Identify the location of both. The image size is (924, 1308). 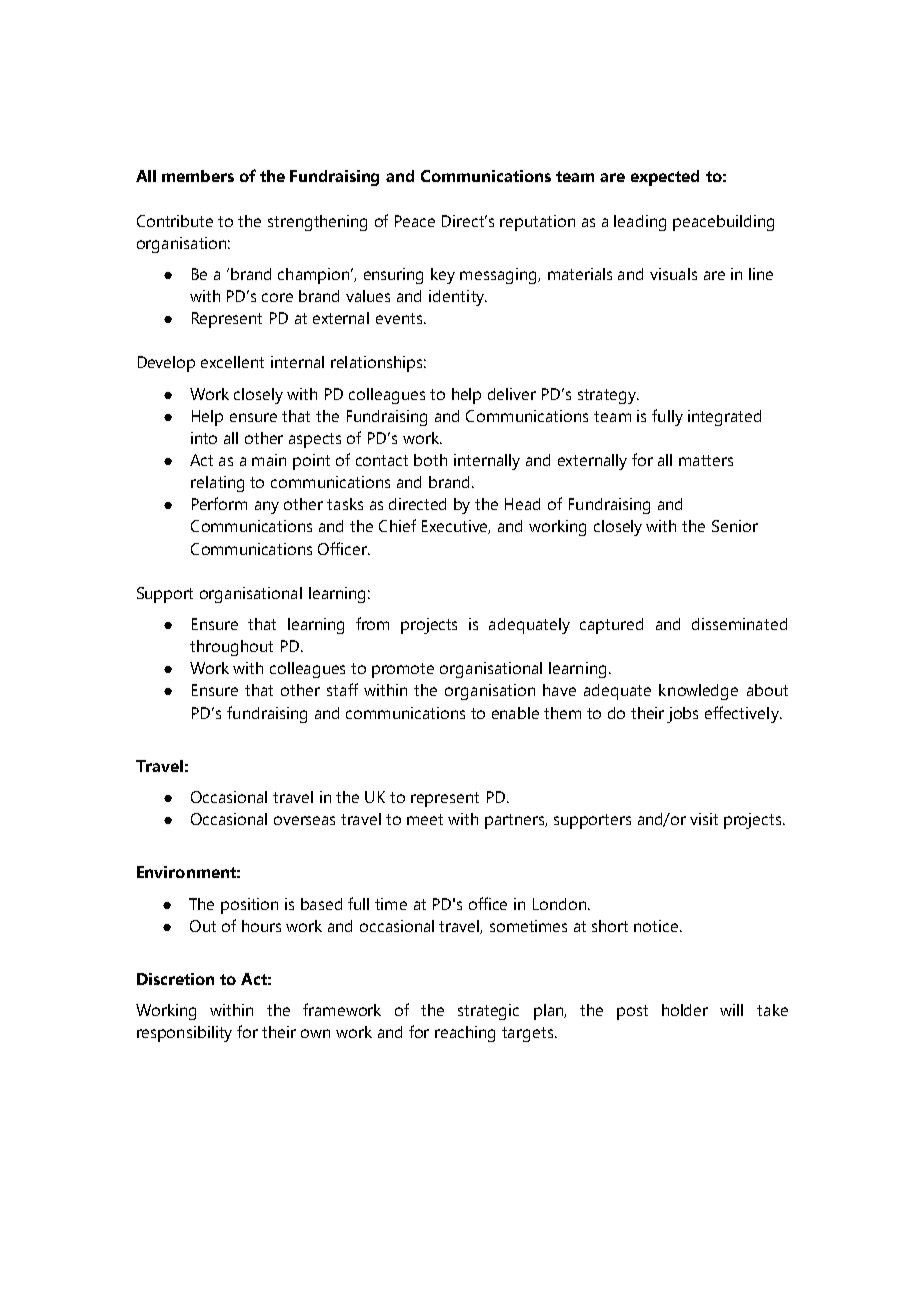
(430, 460).
